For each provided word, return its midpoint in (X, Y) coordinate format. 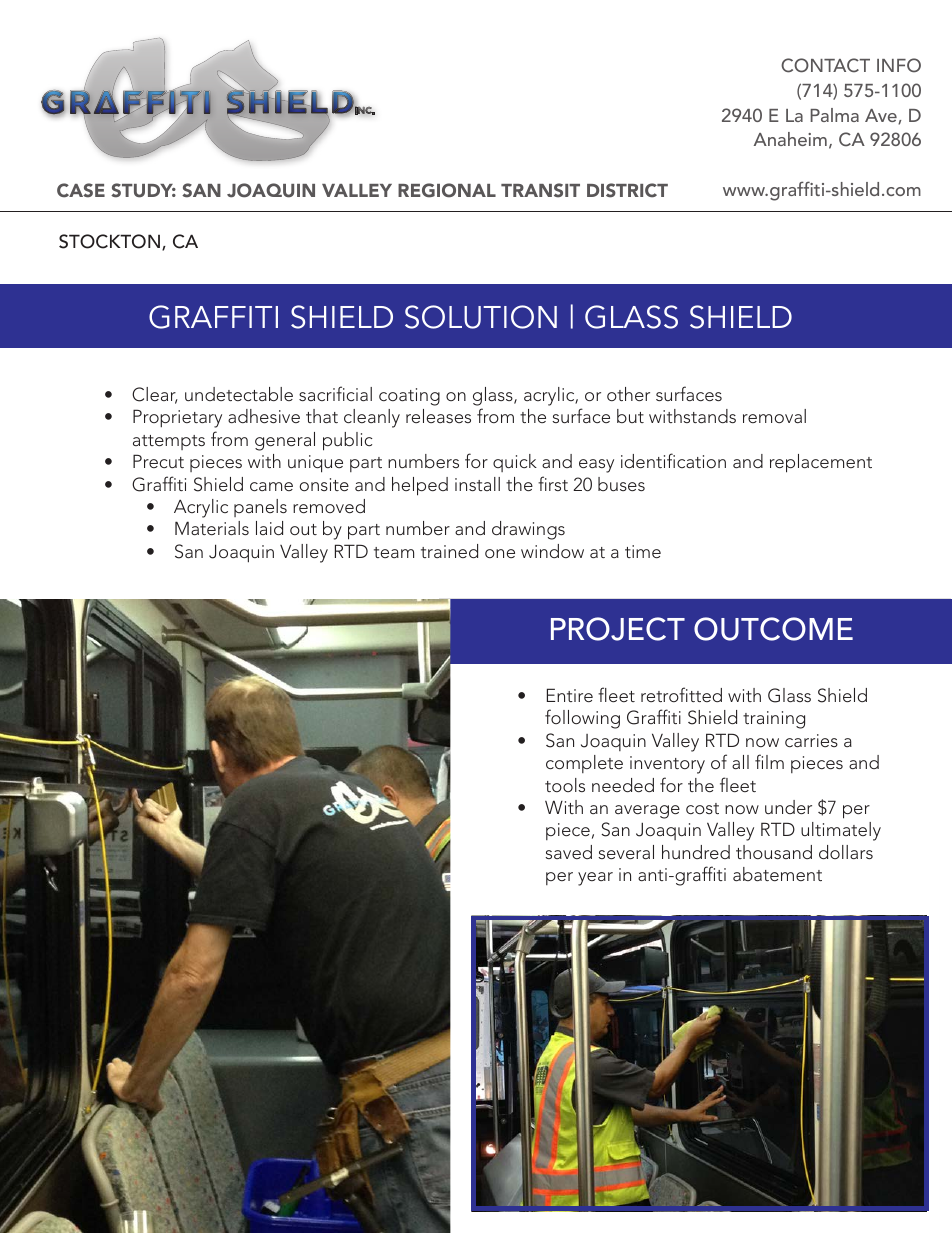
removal (774, 416)
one (500, 553)
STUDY (143, 190)
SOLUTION (481, 317)
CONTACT (825, 65)
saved (568, 852)
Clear (155, 395)
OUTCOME (773, 629)
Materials (212, 528)
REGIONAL (447, 190)
